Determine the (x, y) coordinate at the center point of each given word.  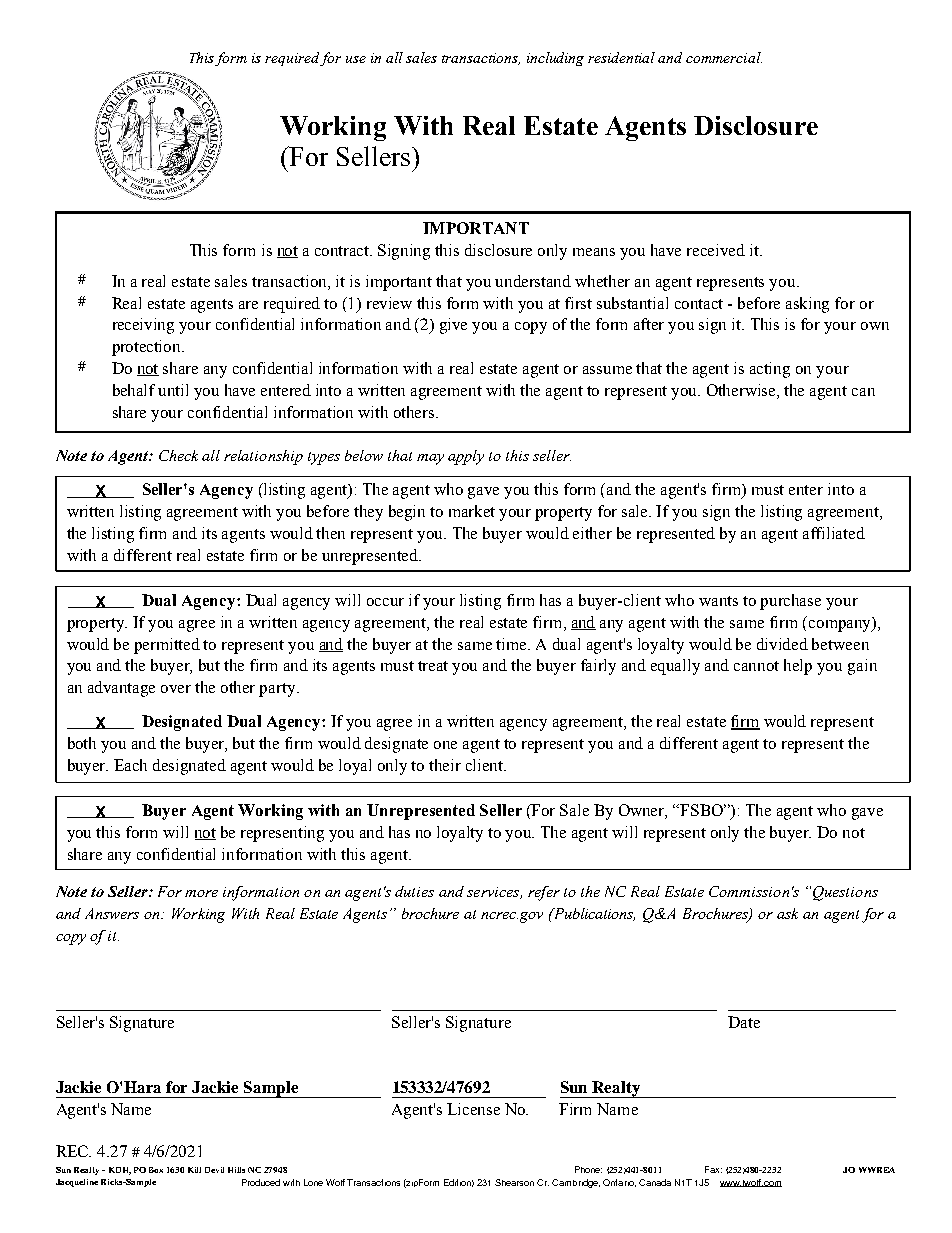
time (513, 644)
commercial (724, 57)
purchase (790, 602)
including (555, 59)
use (356, 59)
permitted (167, 646)
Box (156, 1170)
